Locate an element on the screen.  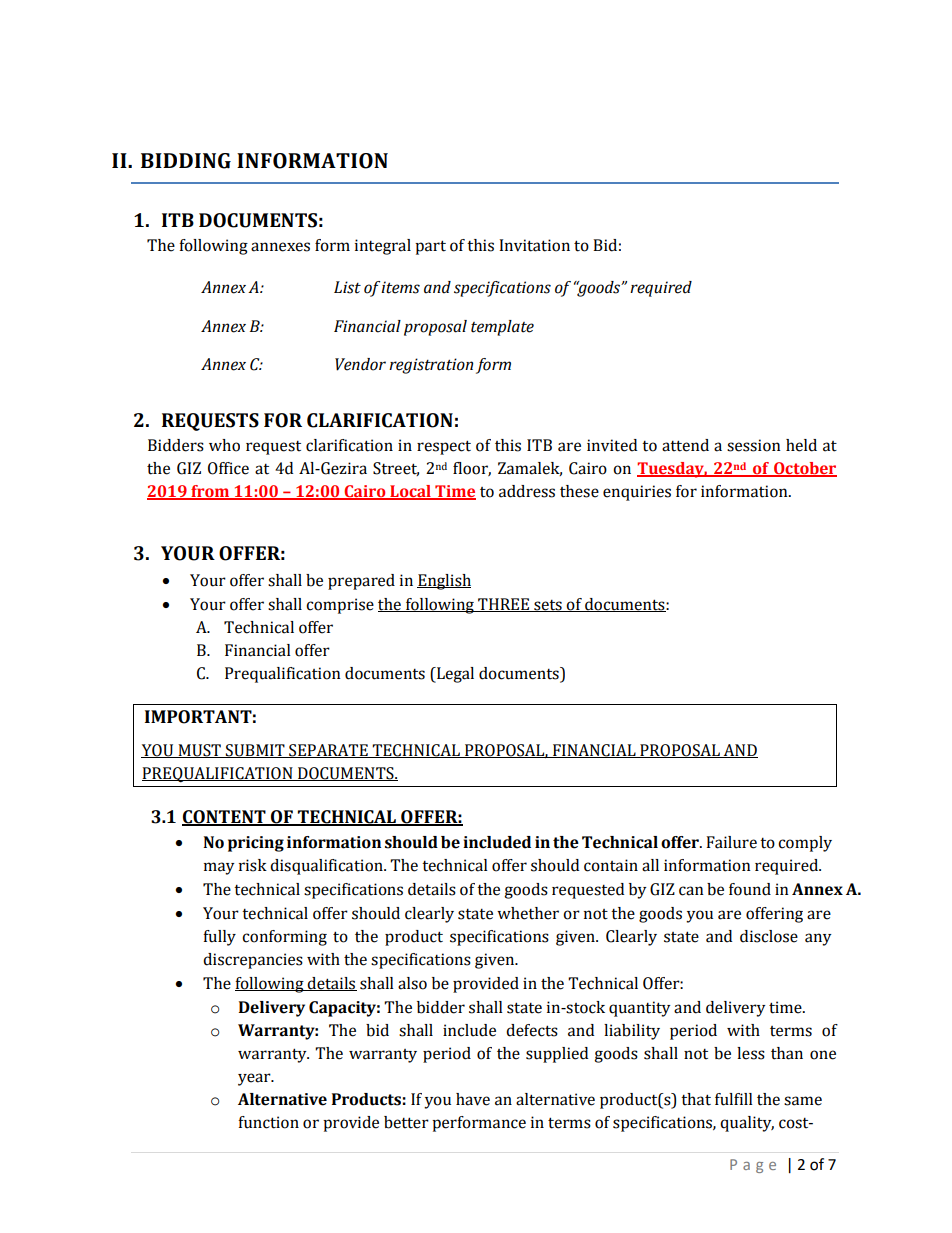
fulfill is located at coordinates (734, 1099).
